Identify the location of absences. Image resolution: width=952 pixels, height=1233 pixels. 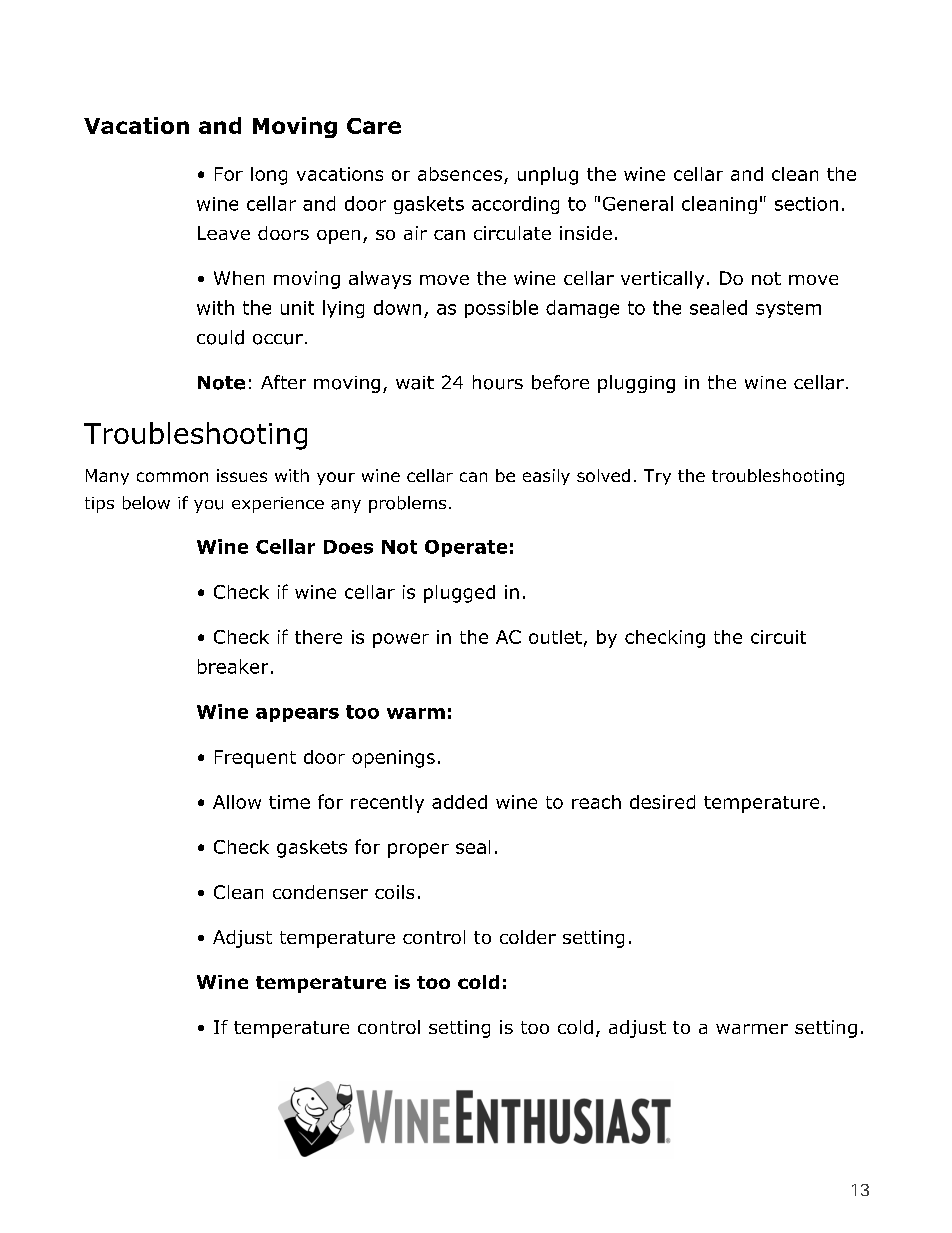
(460, 174).
